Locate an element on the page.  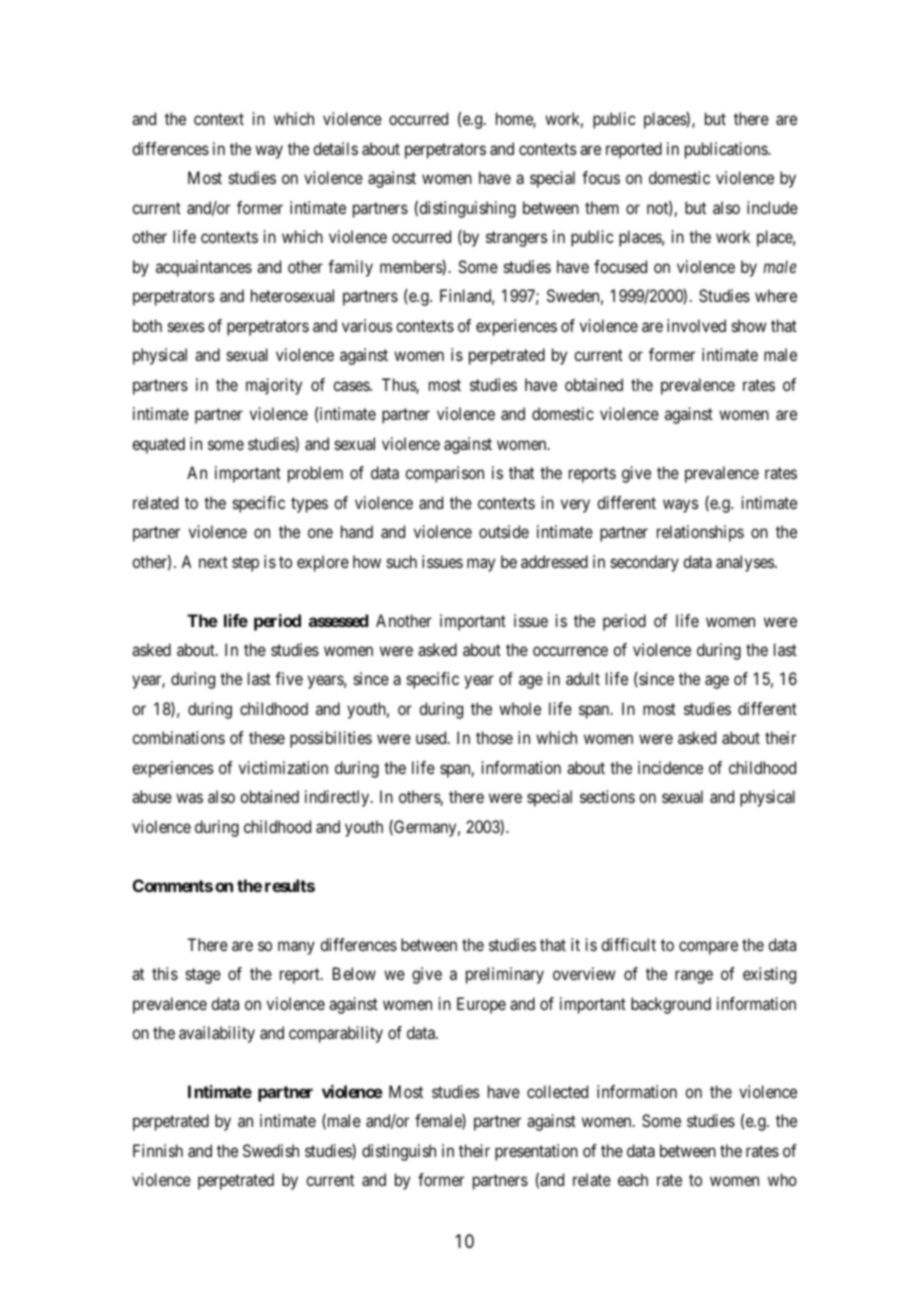
preliminary is located at coordinates (505, 975).
